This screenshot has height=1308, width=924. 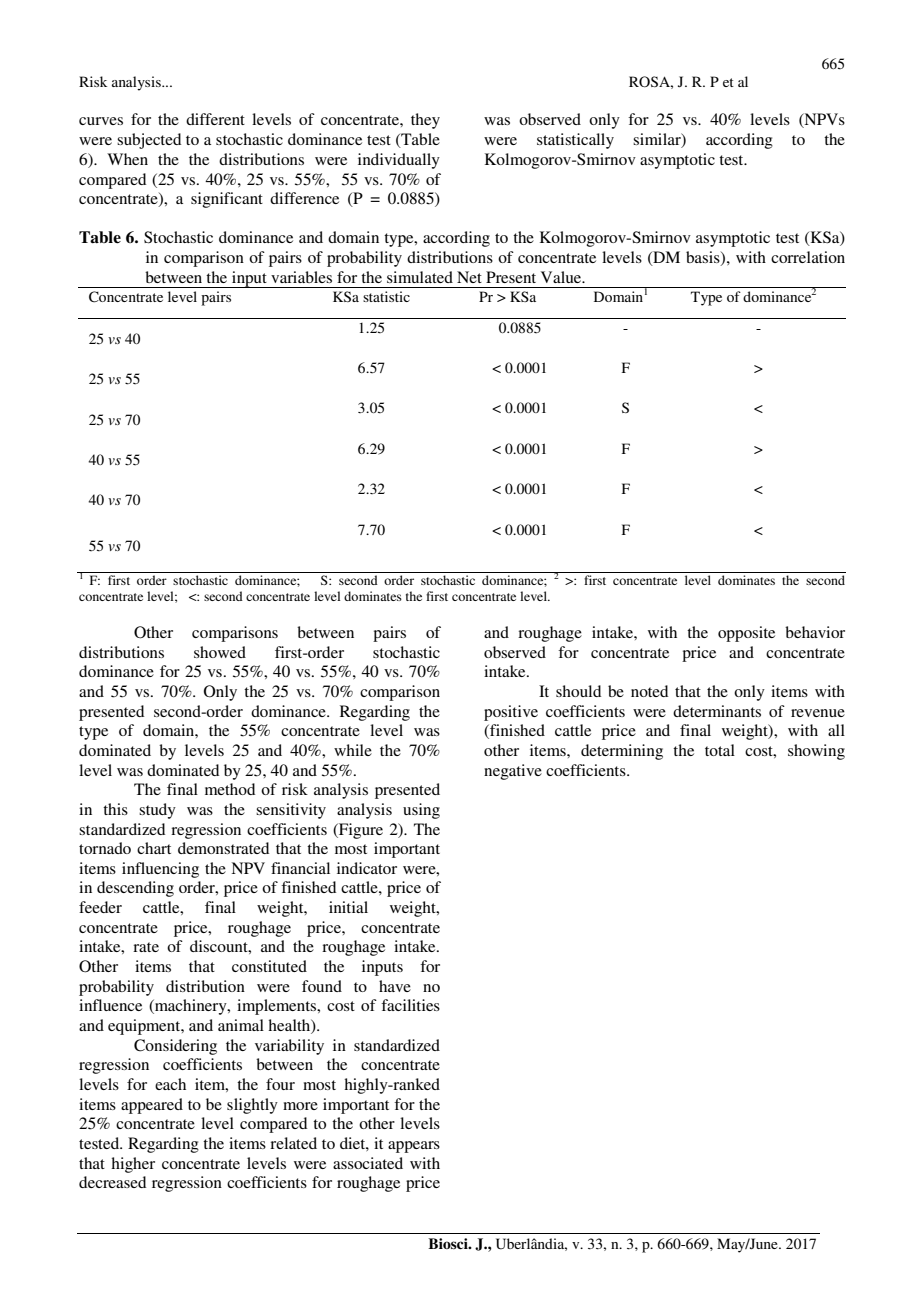 What do you see at coordinates (808, 257) in the screenshot?
I see `correlation` at bounding box center [808, 257].
